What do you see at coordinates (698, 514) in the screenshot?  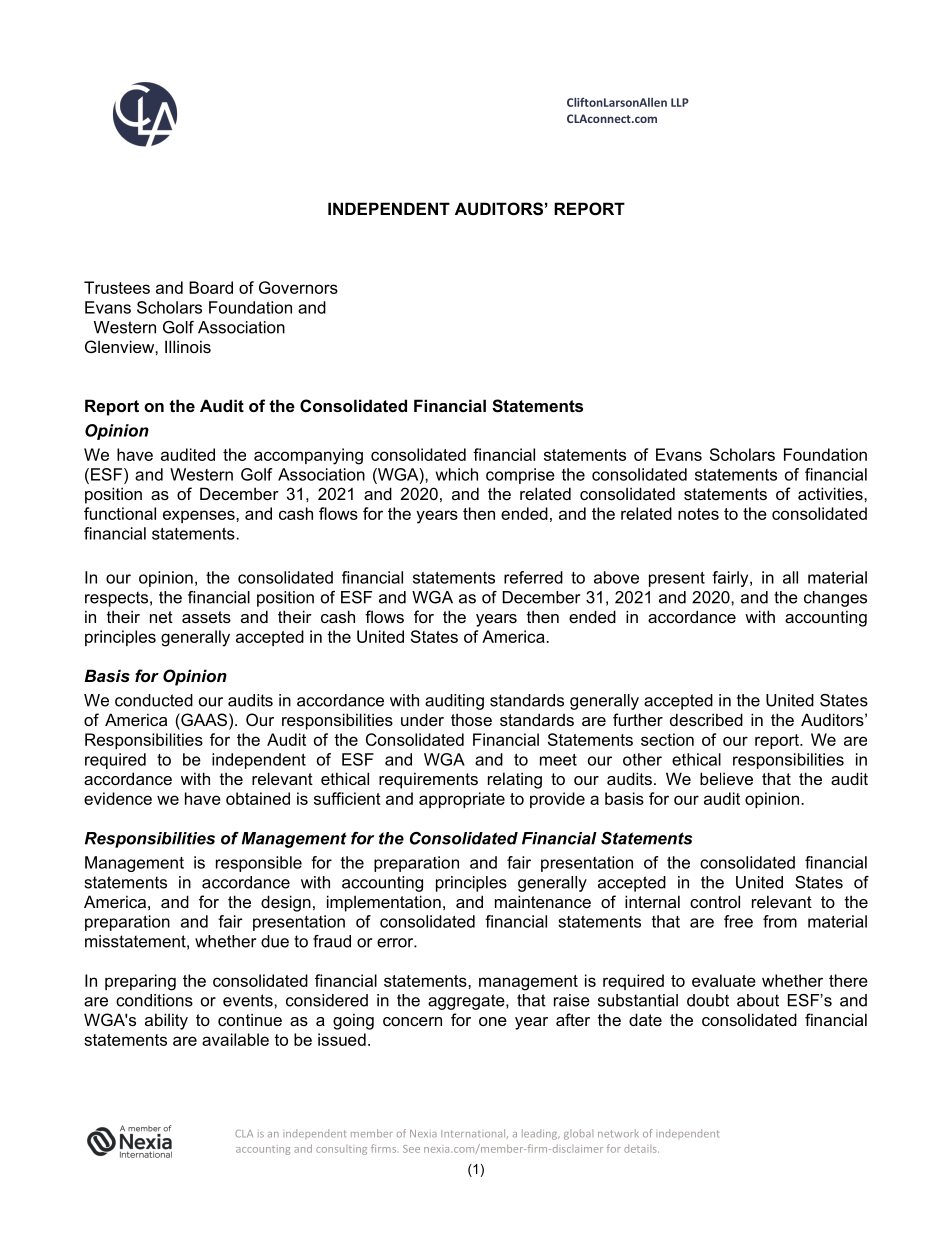 I see `notes` at bounding box center [698, 514].
